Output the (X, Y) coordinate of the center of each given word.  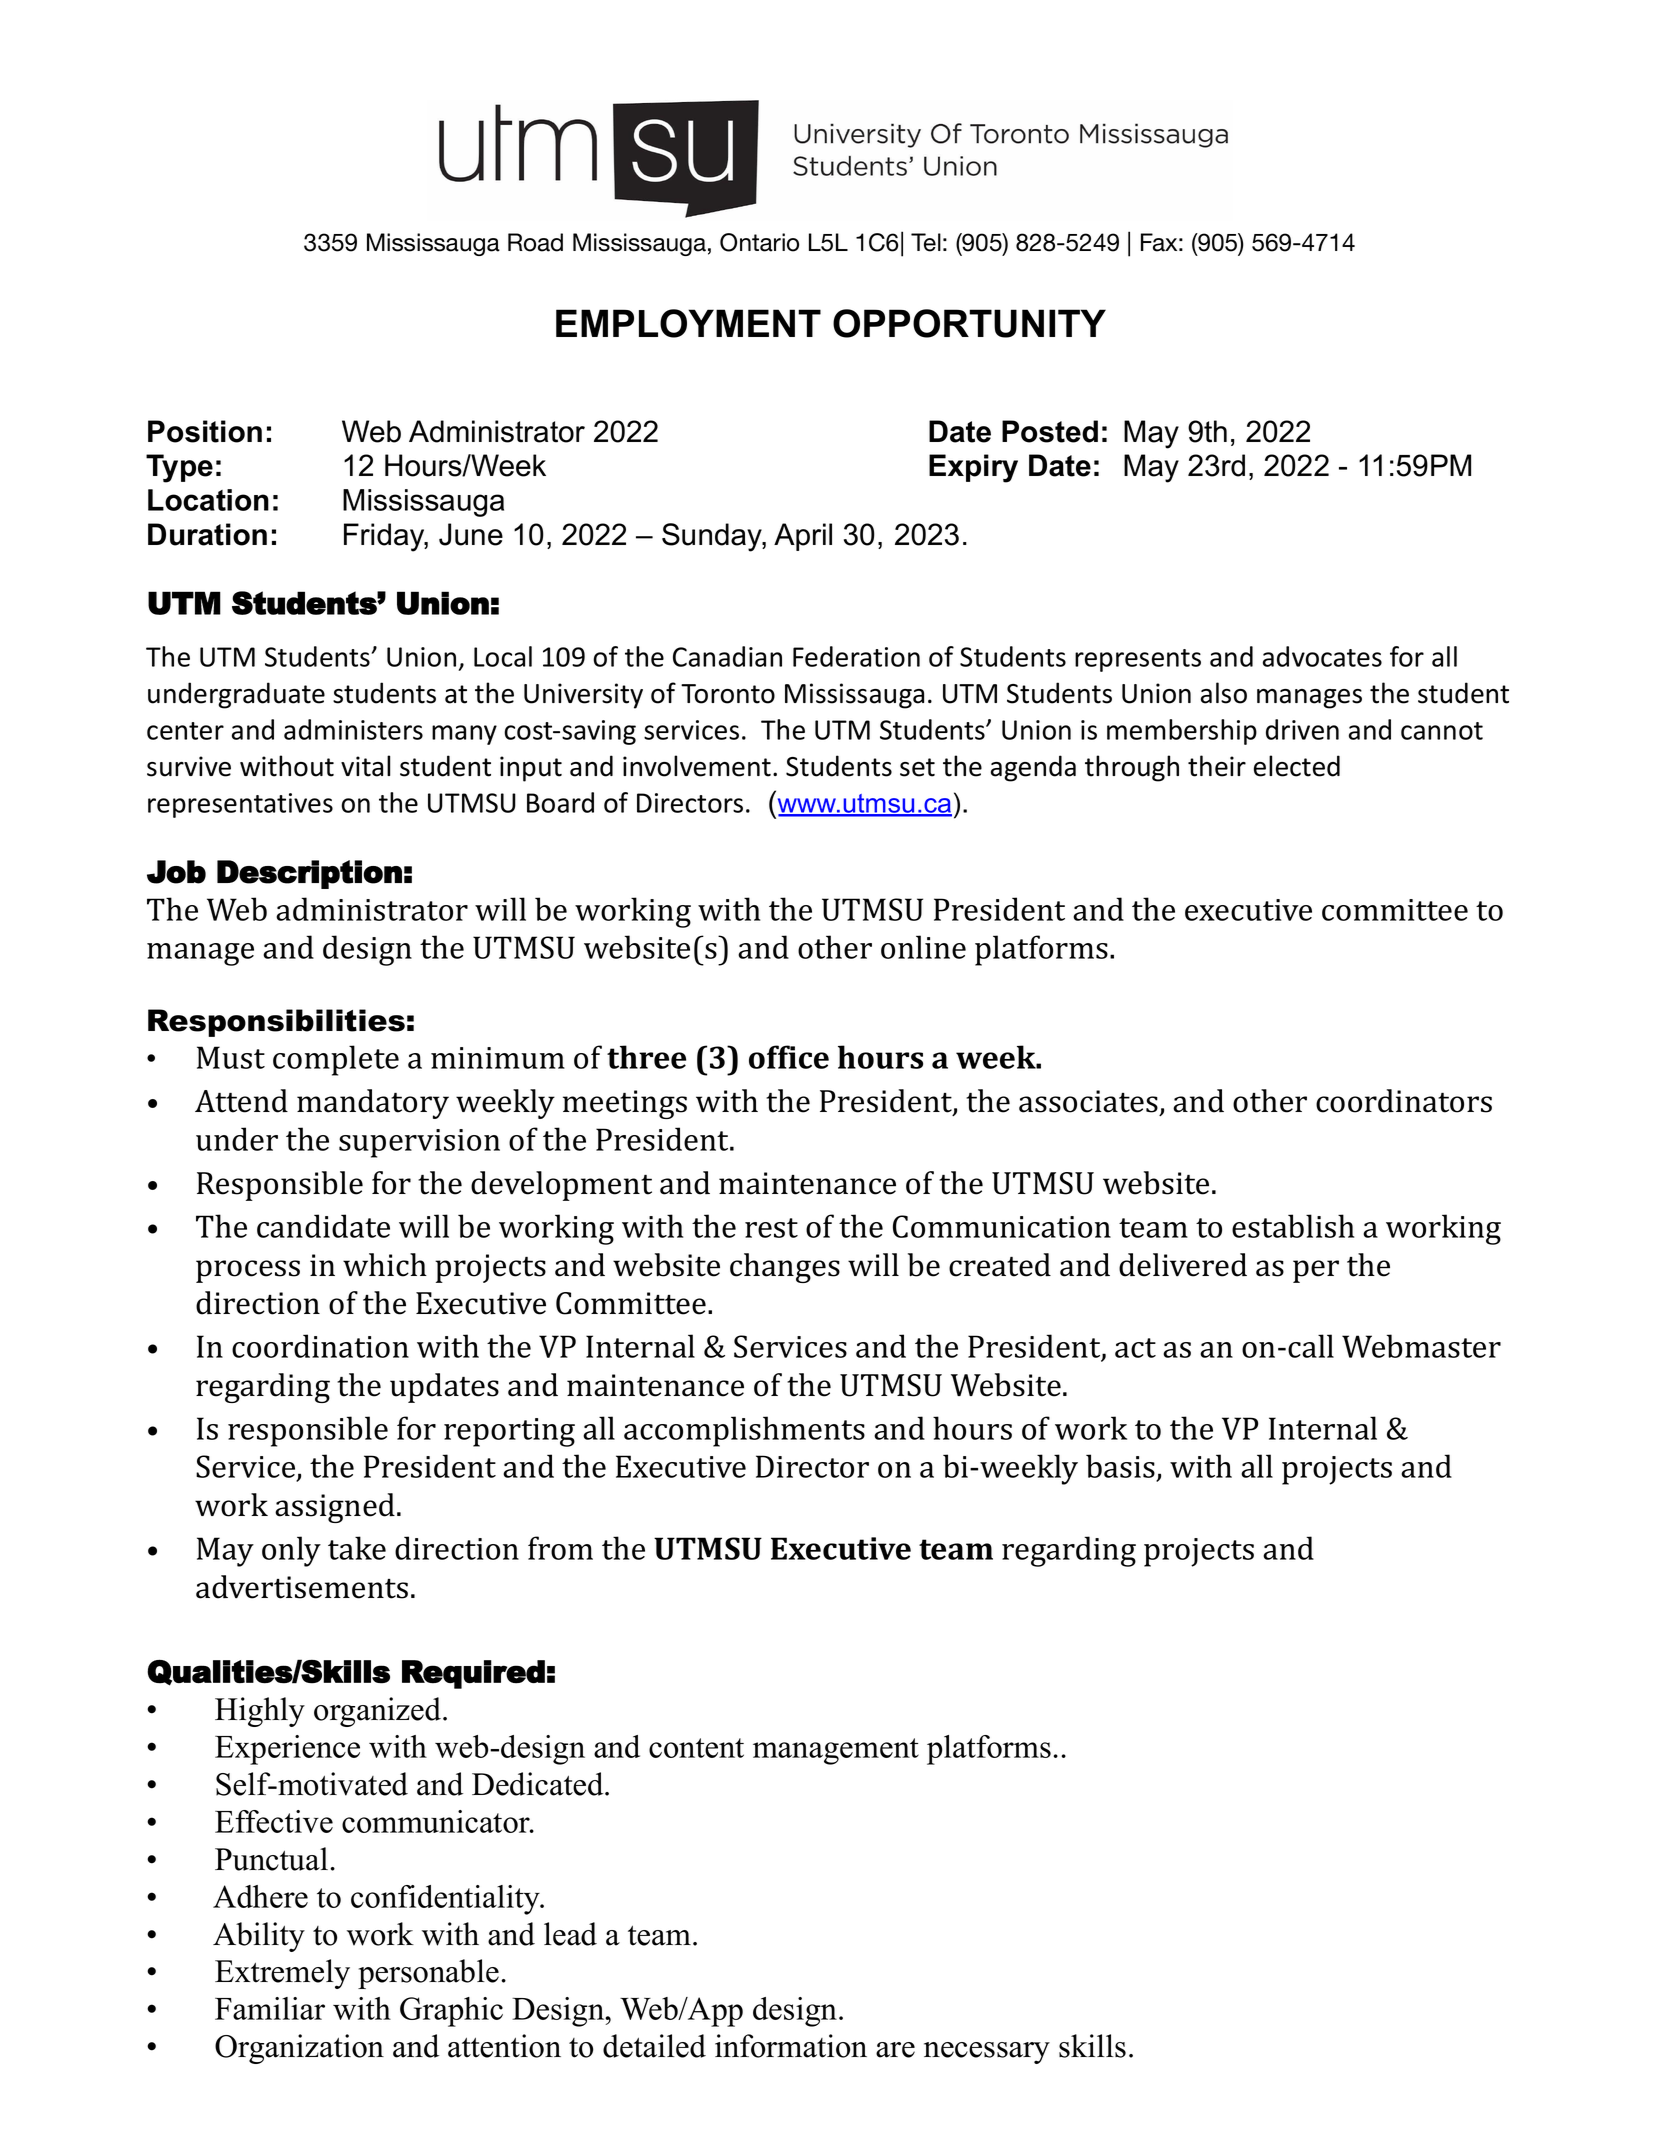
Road (535, 242)
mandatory (373, 1104)
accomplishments (744, 1431)
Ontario (759, 242)
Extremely (282, 1974)
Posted (1050, 431)
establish (1293, 1226)
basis (1121, 1467)
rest (771, 1228)
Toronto (728, 694)
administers (353, 729)
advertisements (302, 1587)
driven (1302, 729)
